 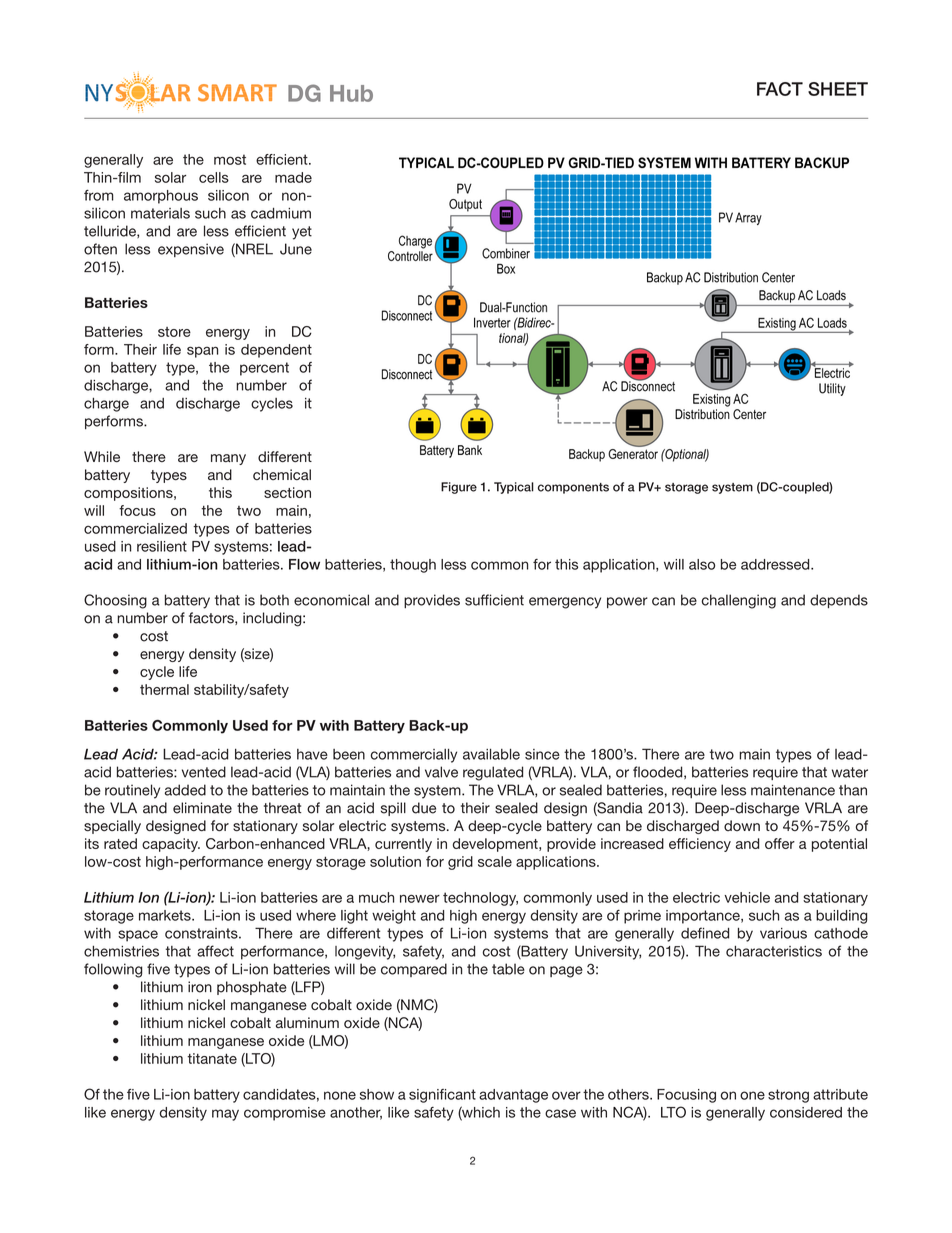 I want to click on Hub, so click(x=351, y=93).
